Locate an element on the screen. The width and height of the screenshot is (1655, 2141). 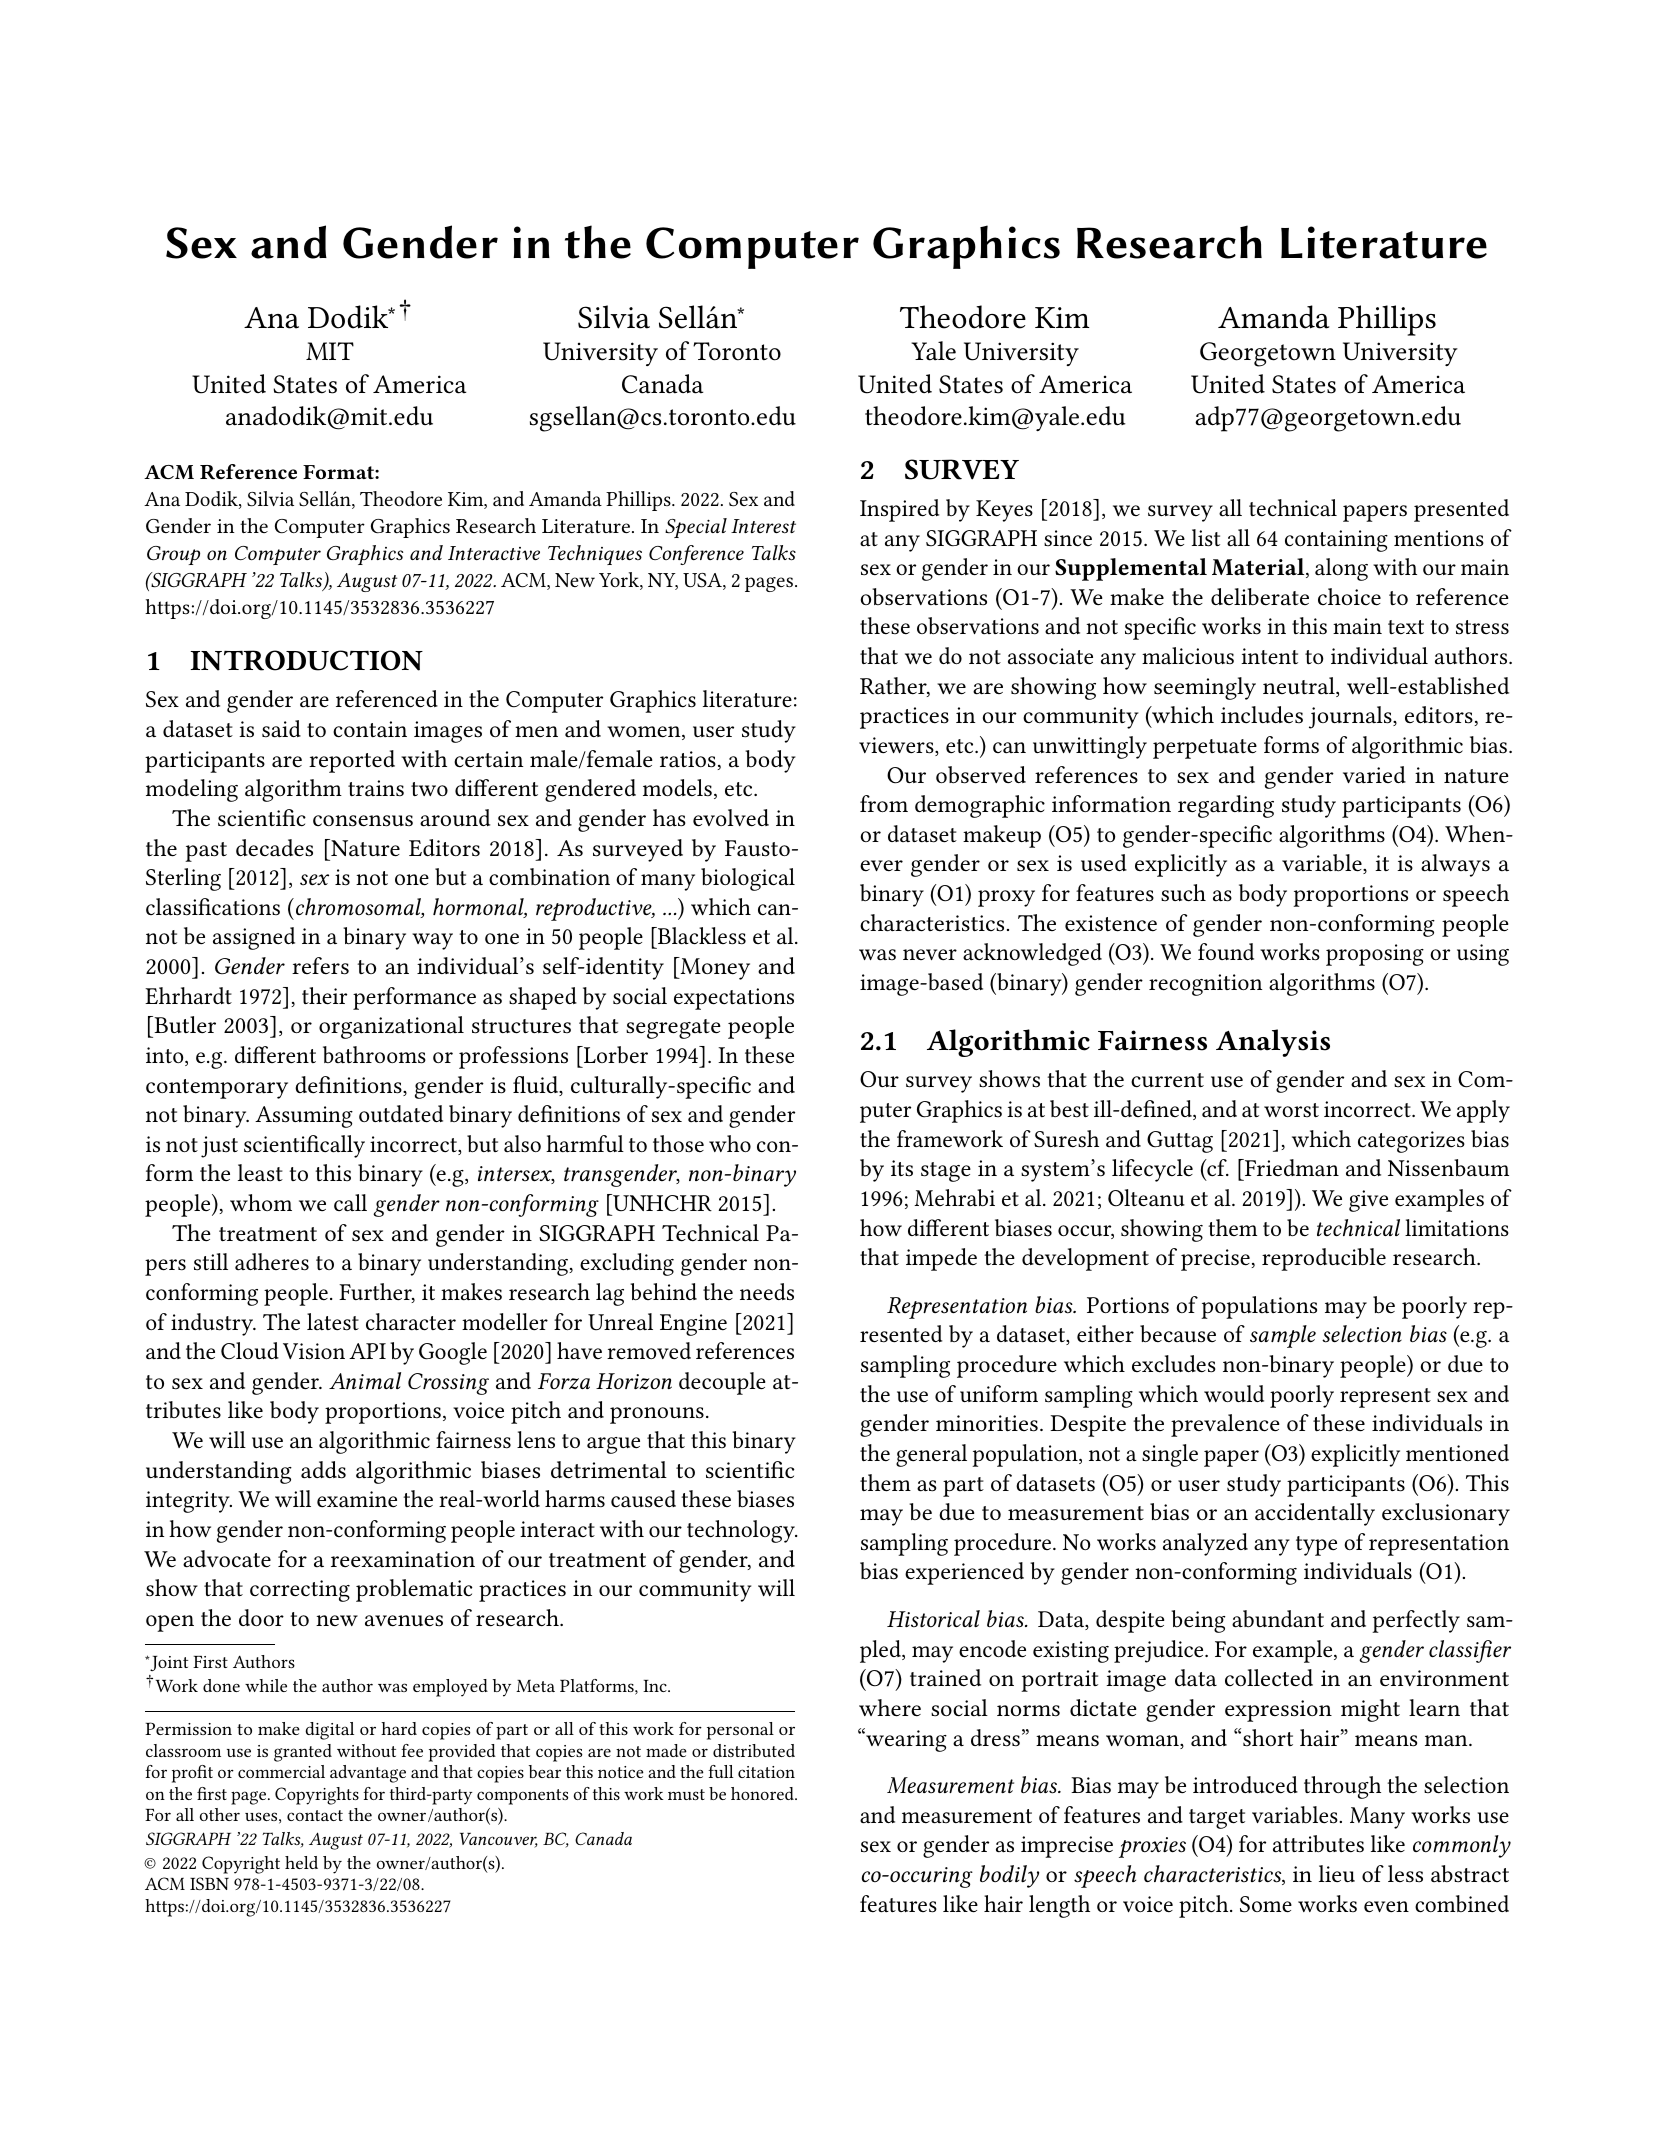
whom is located at coordinates (261, 1202).
